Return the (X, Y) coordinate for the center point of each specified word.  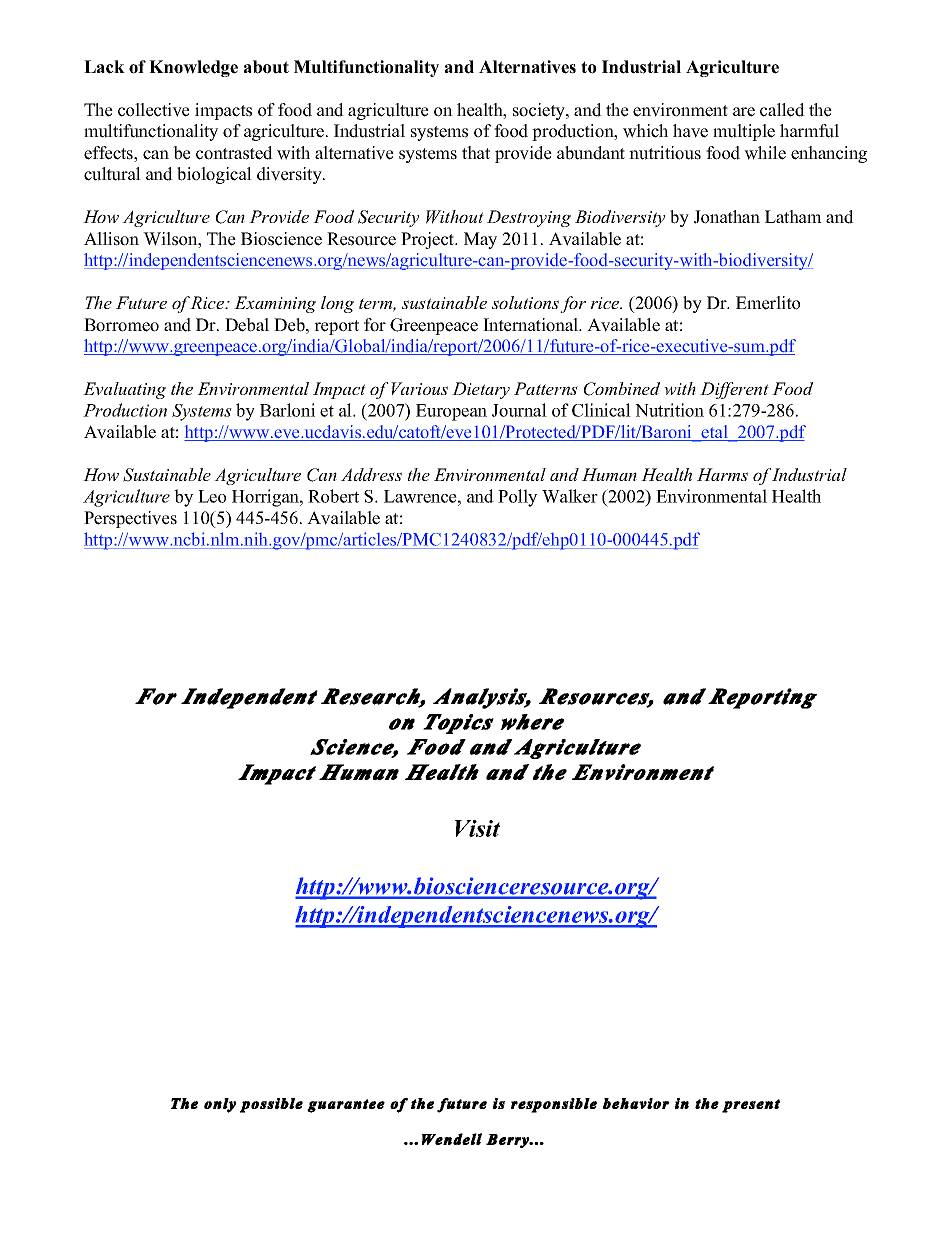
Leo (212, 496)
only (220, 1105)
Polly (517, 498)
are (744, 112)
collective (154, 110)
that (476, 152)
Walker (570, 496)
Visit (477, 828)
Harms (722, 474)
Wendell (452, 1139)
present (751, 1106)
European (451, 412)
